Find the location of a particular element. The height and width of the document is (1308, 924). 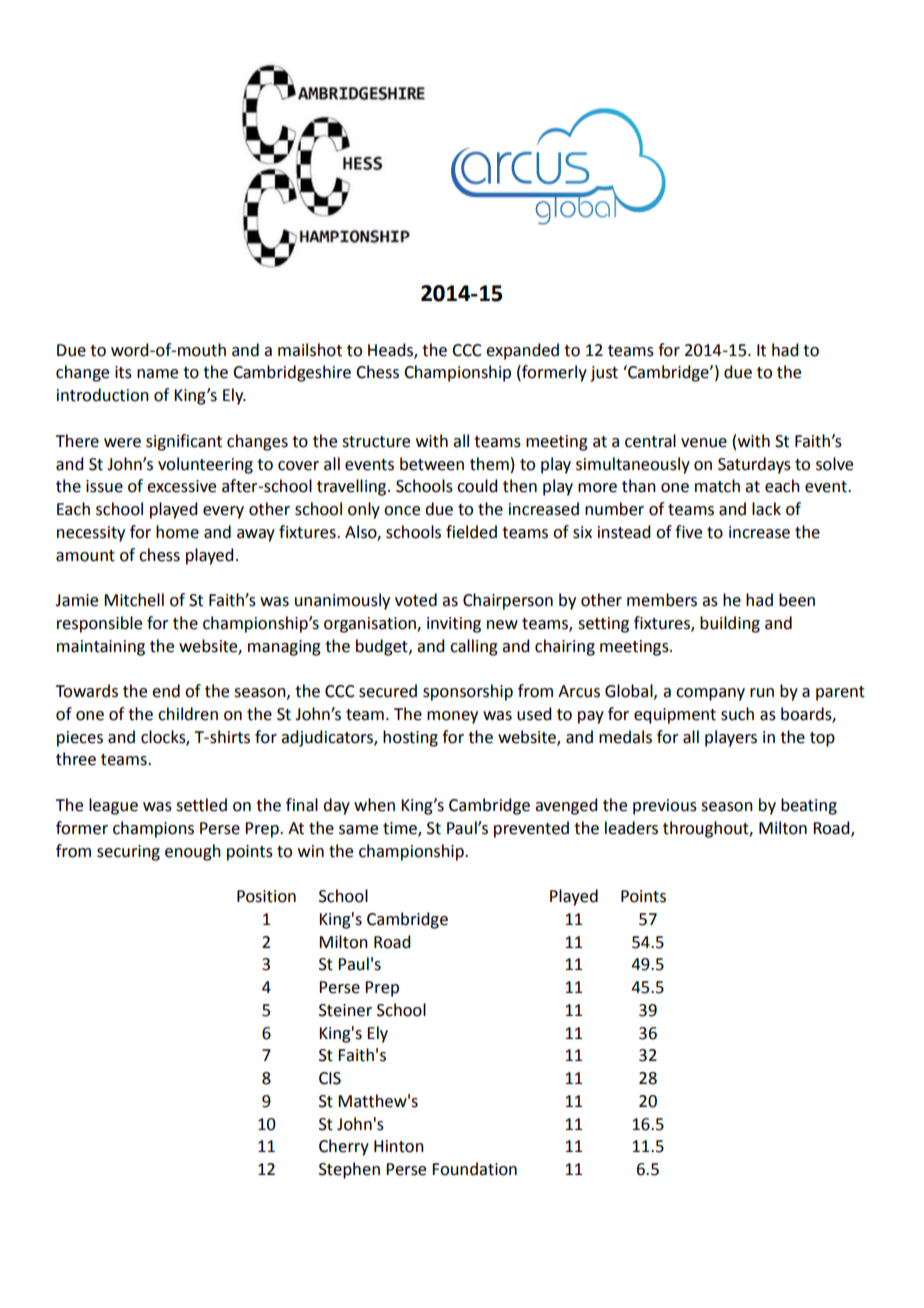

settled is located at coordinates (201, 805).
